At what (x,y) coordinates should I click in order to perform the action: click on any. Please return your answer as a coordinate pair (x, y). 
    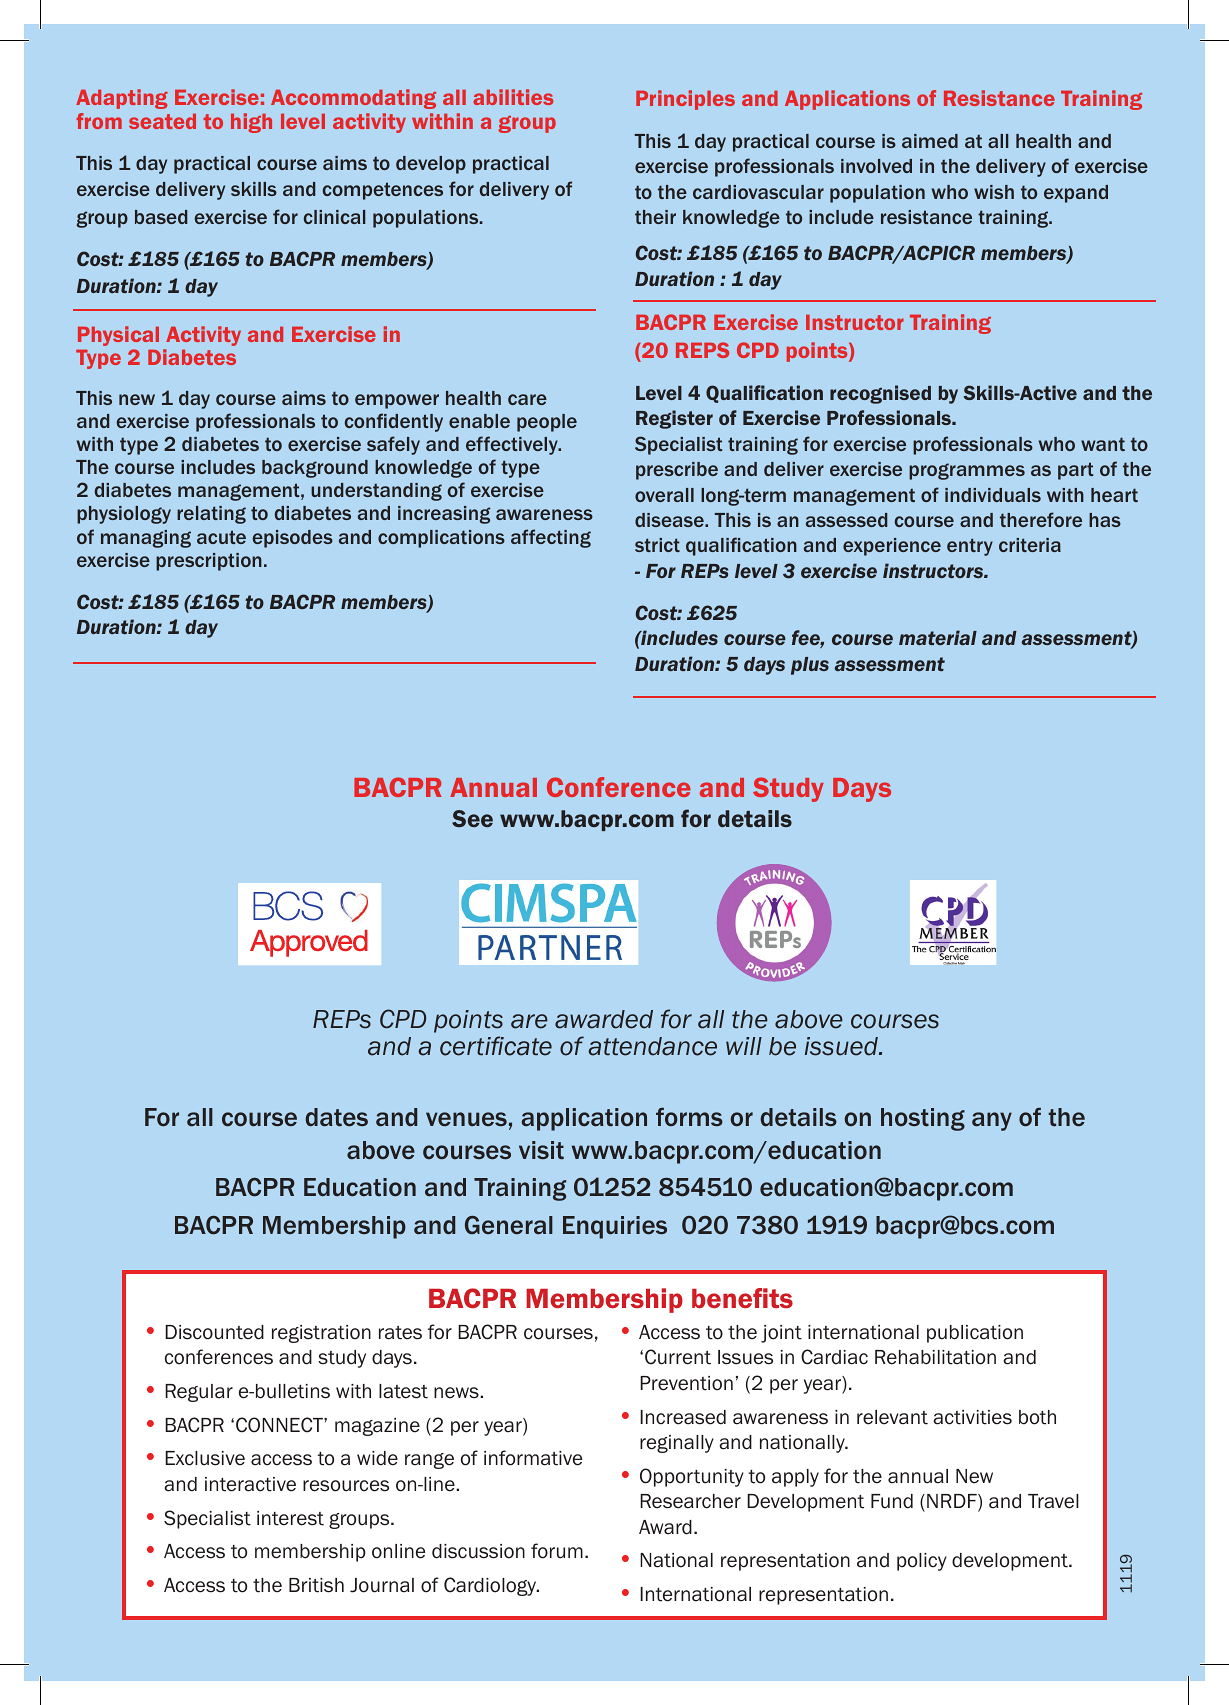
    Looking at the image, I should click on (992, 1121).
